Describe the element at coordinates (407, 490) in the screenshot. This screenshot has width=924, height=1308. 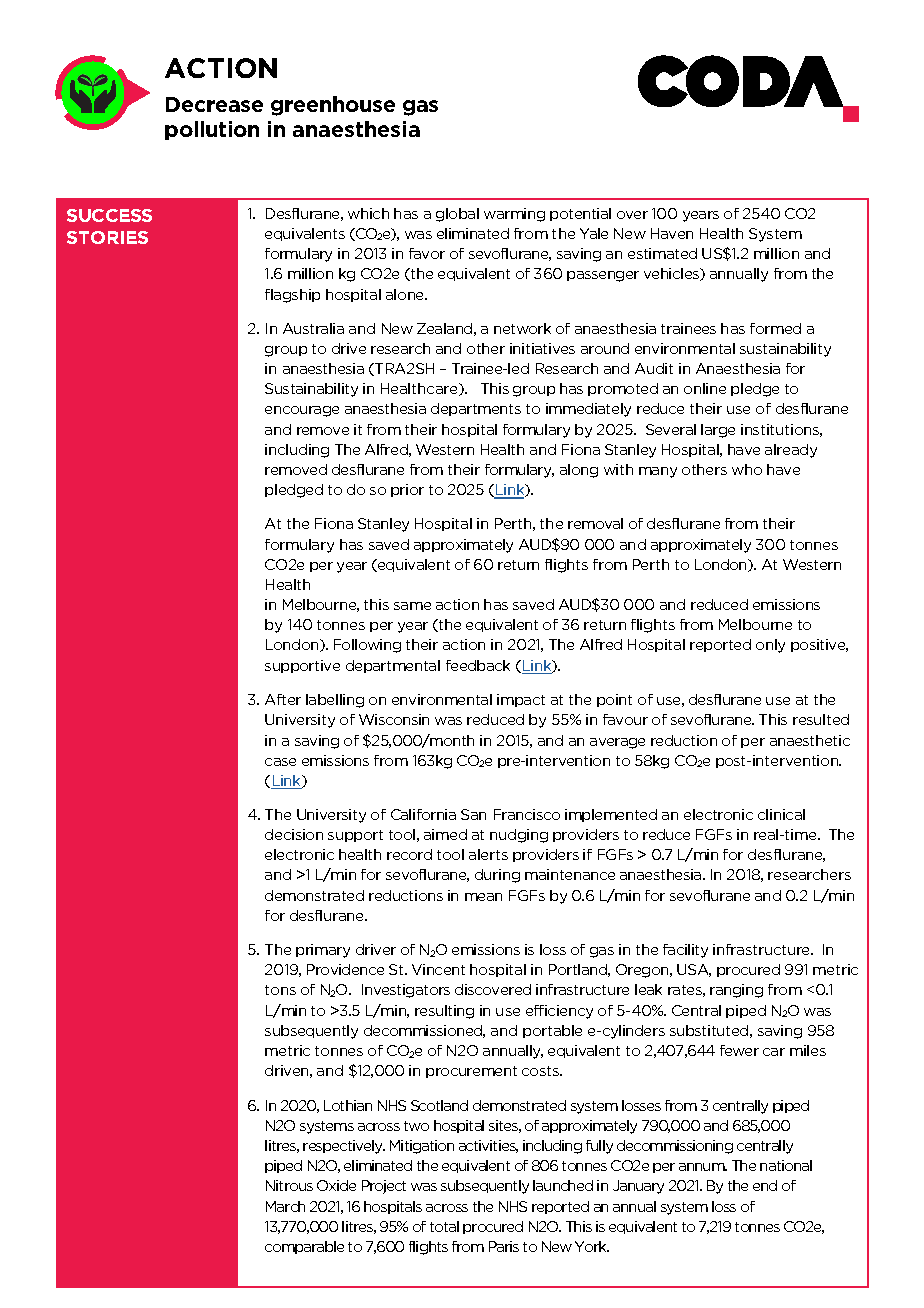
I see `prior` at that location.
